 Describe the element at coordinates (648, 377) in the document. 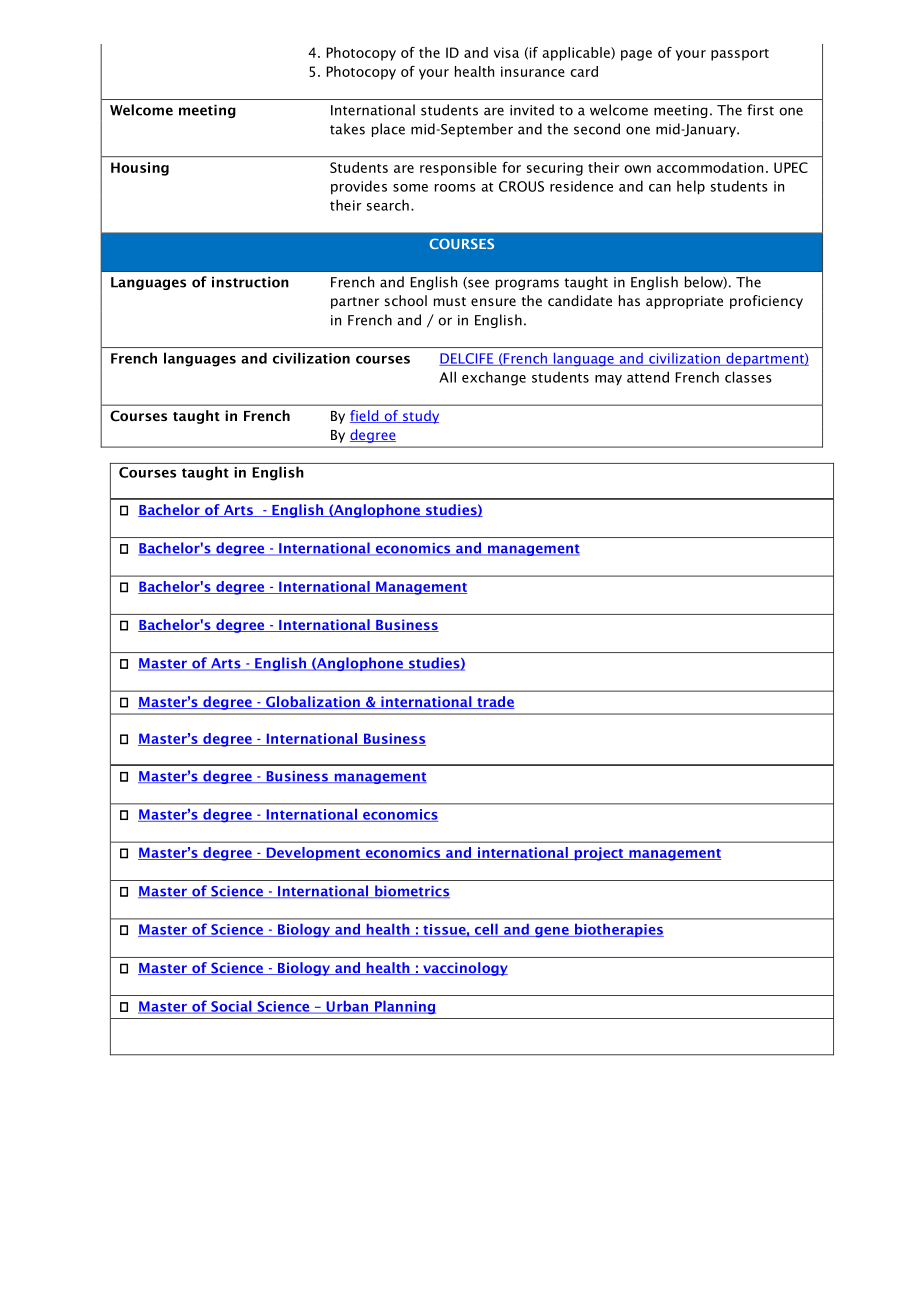

I see `attend` at that location.
